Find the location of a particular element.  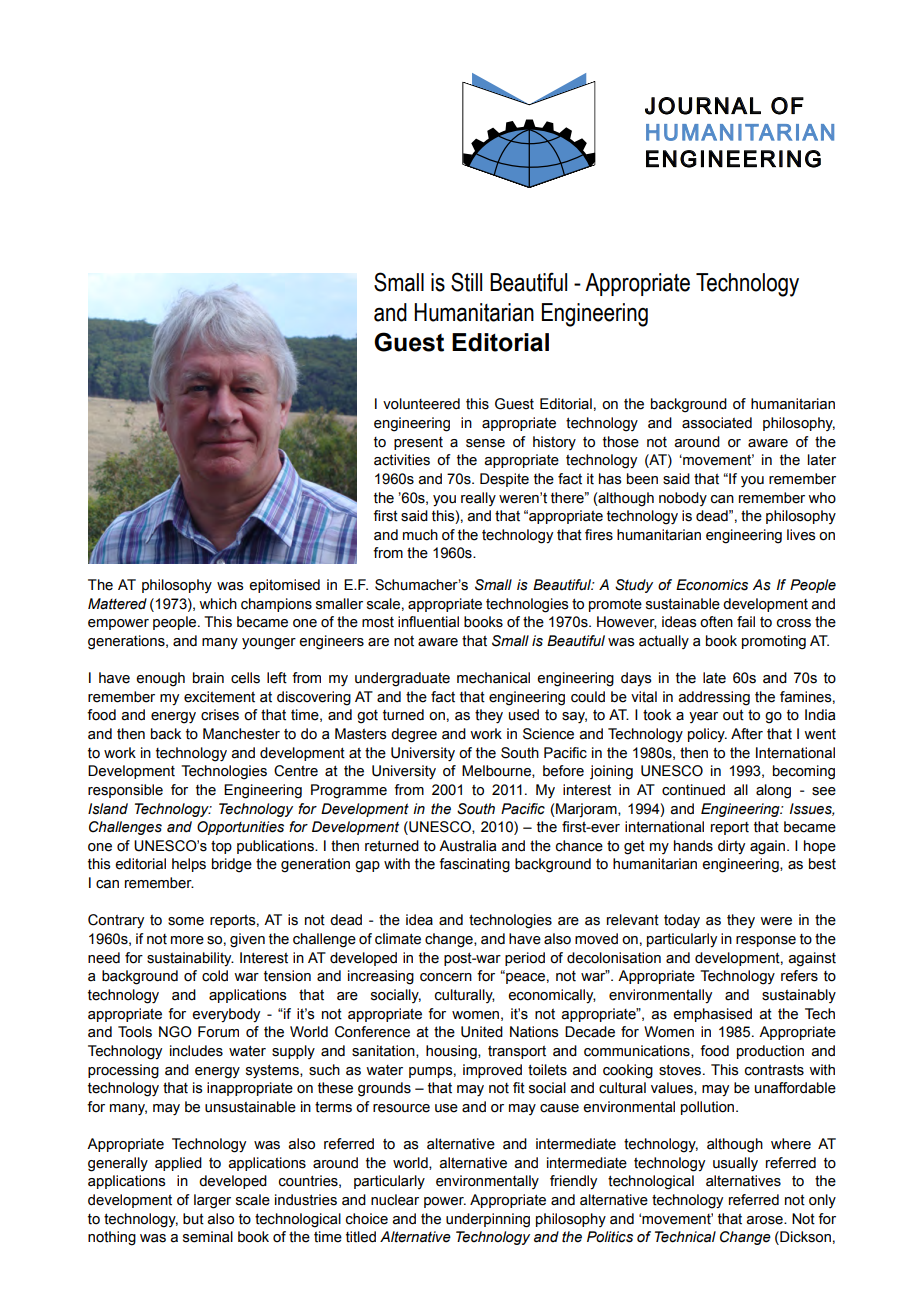

fail is located at coordinates (746, 622).
